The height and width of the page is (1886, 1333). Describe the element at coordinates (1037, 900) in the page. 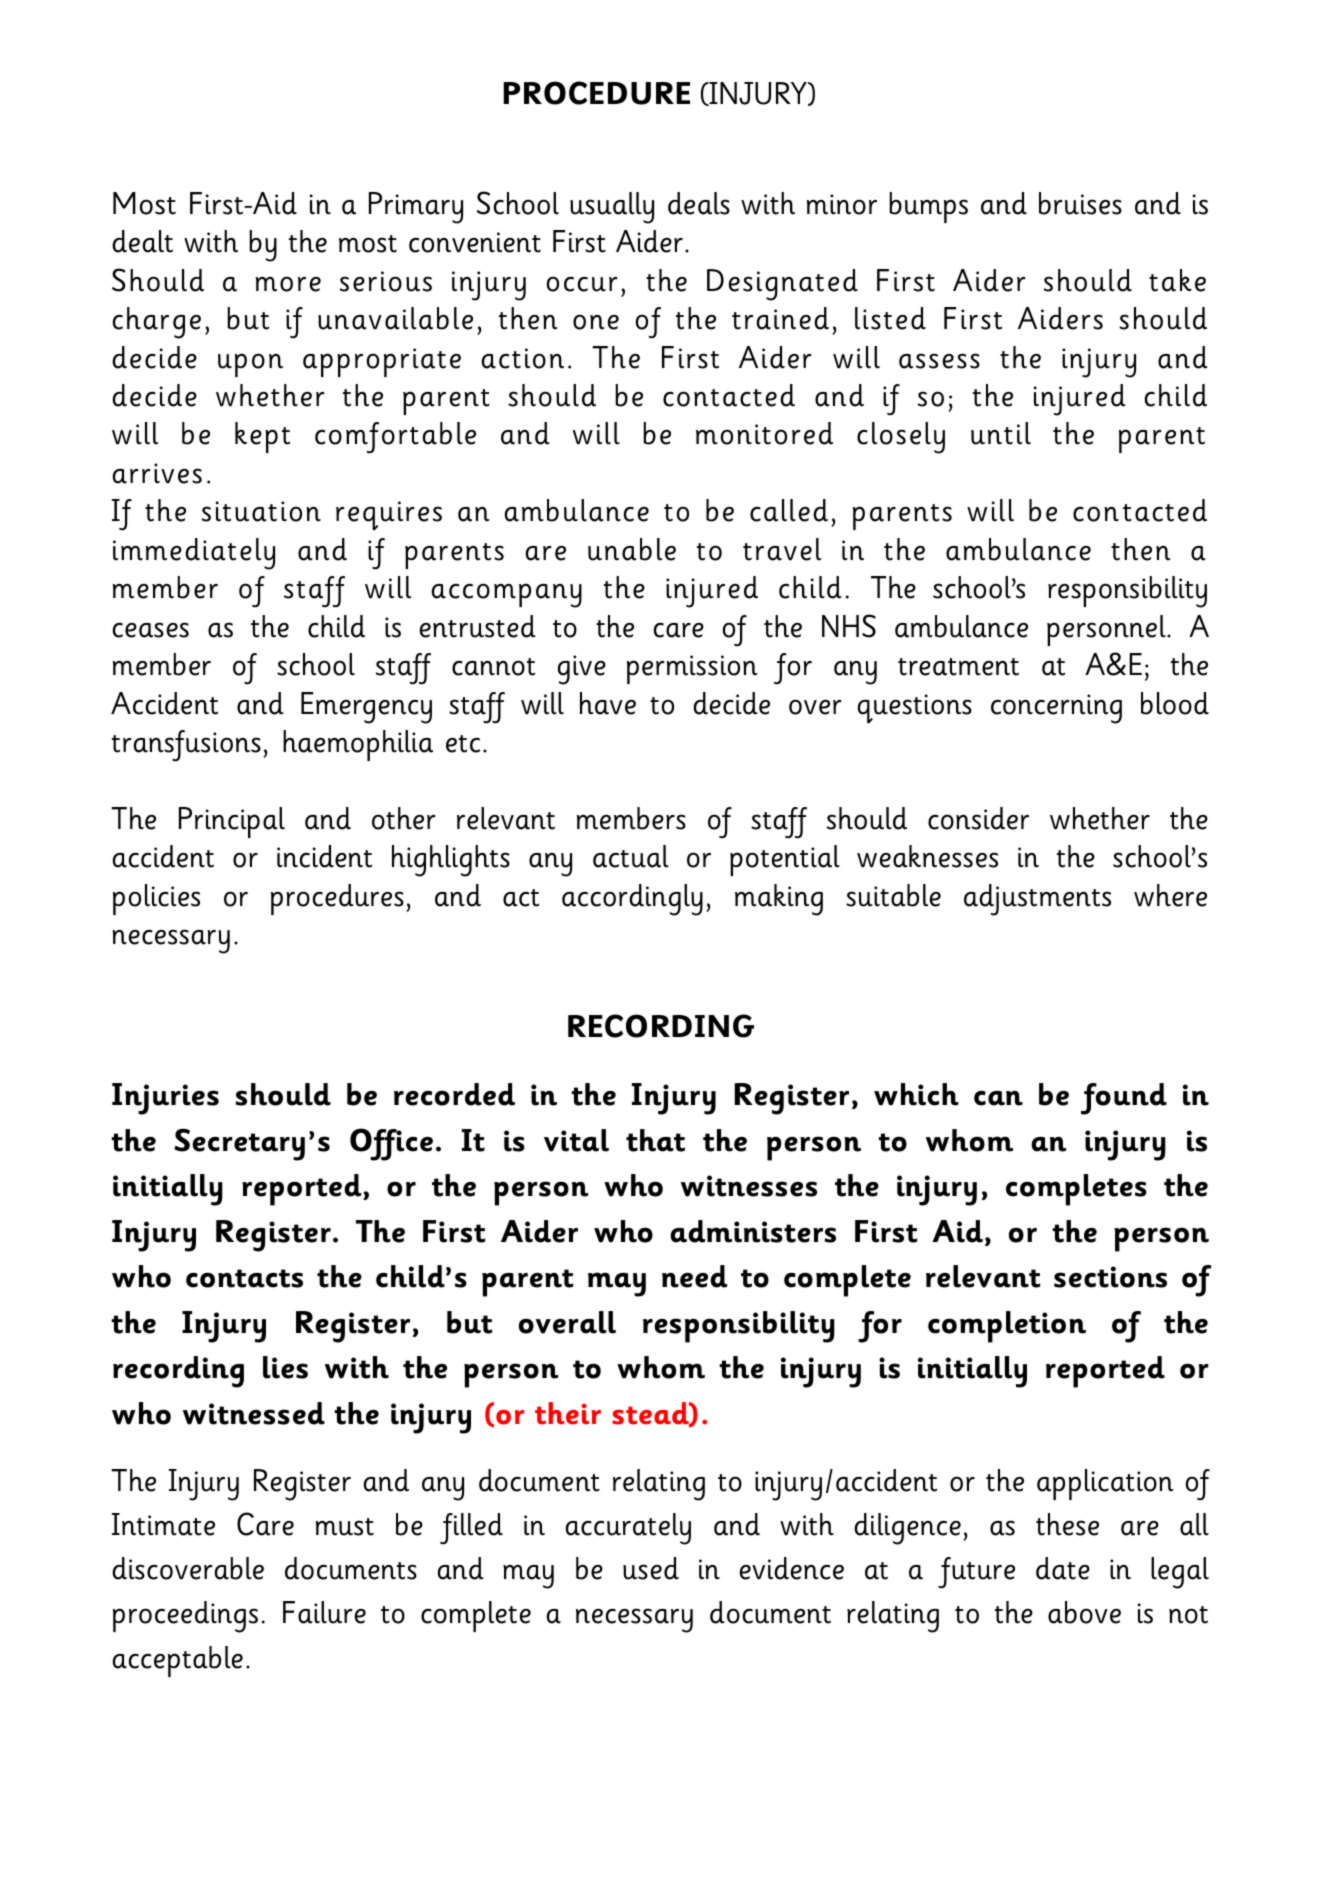

I see `adjustments` at that location.
